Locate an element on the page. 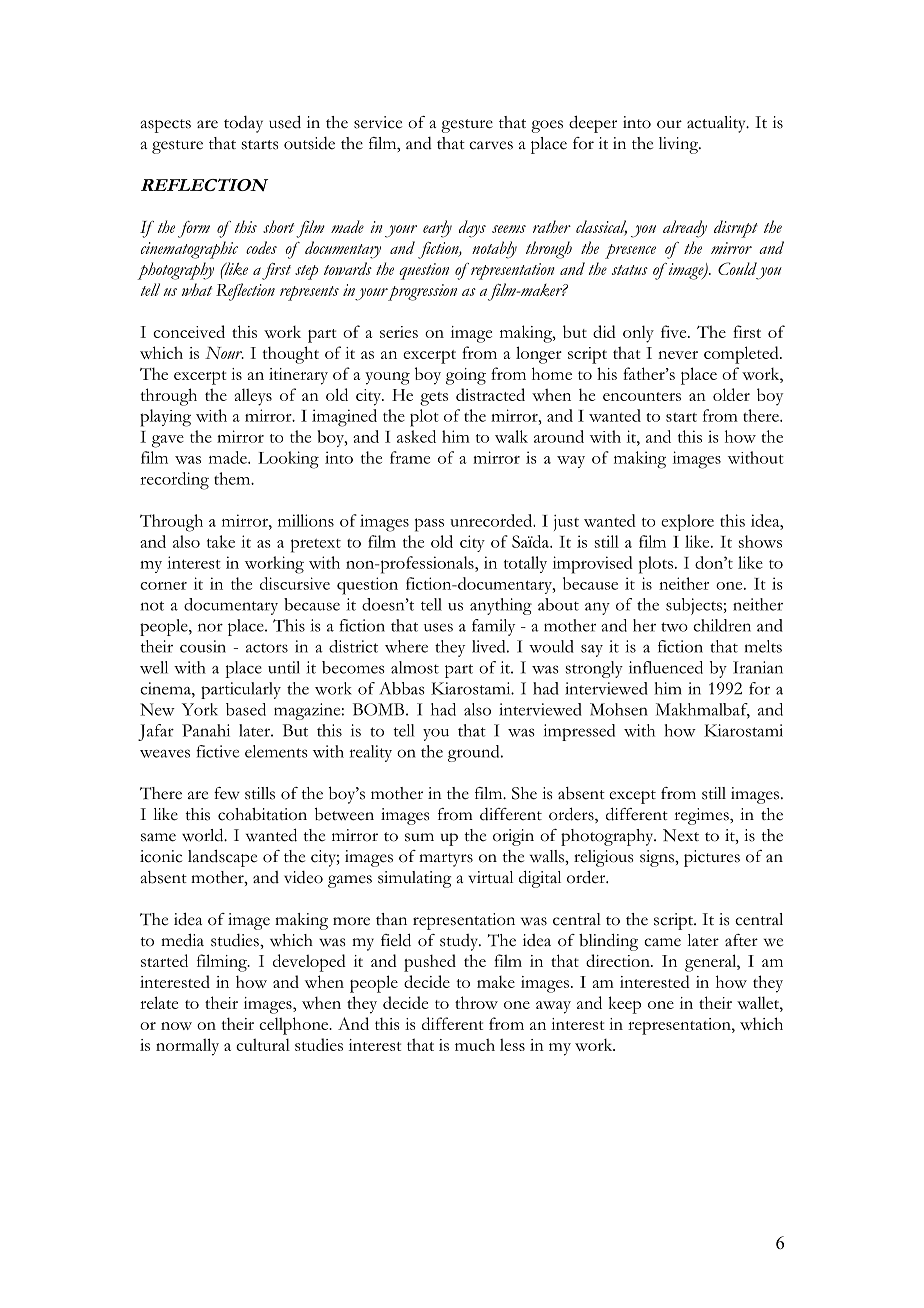 This image has height=1308, width=924. living is located at coordinates (679, 145).
